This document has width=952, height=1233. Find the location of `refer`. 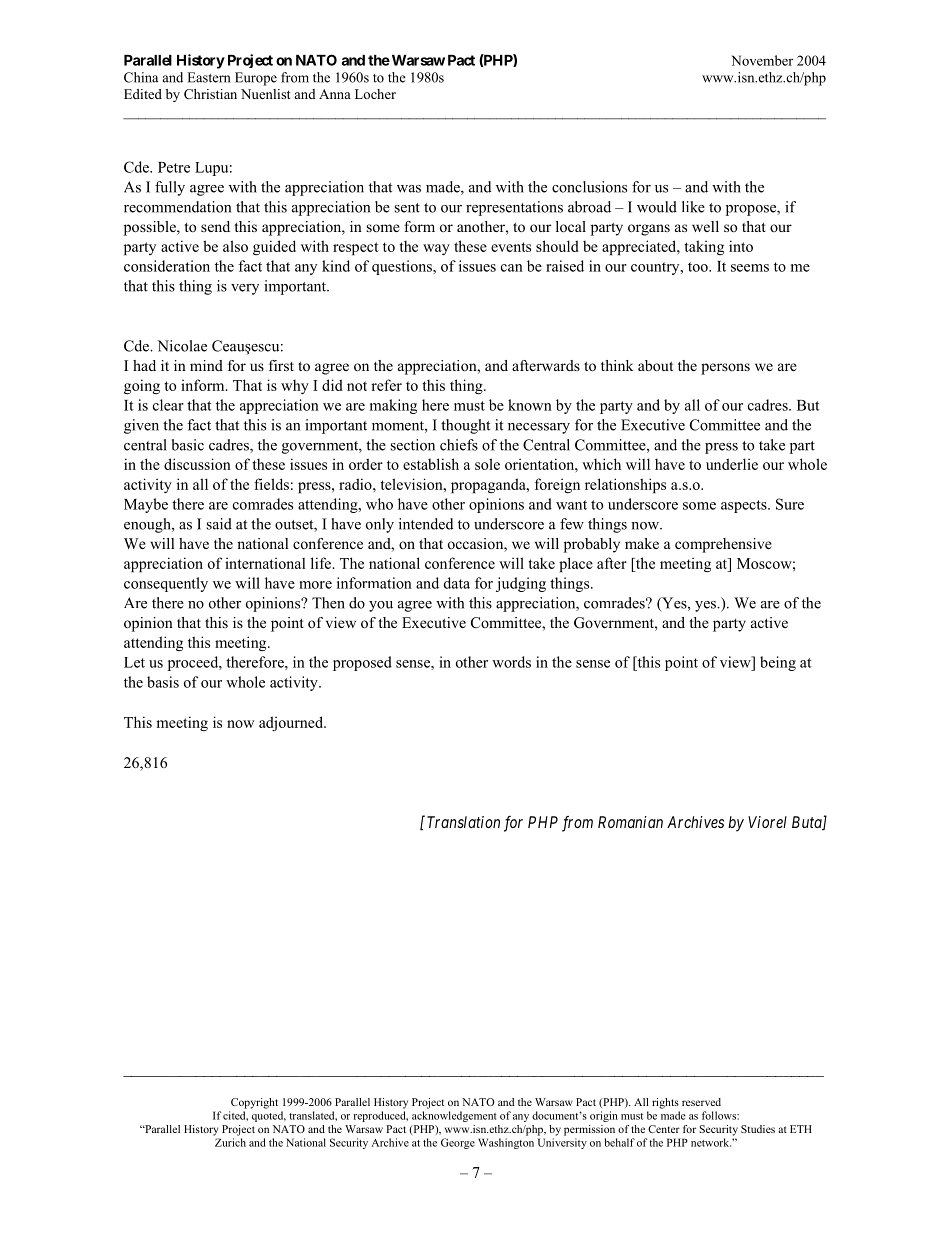

refer is located at coordinates (386, 385).
